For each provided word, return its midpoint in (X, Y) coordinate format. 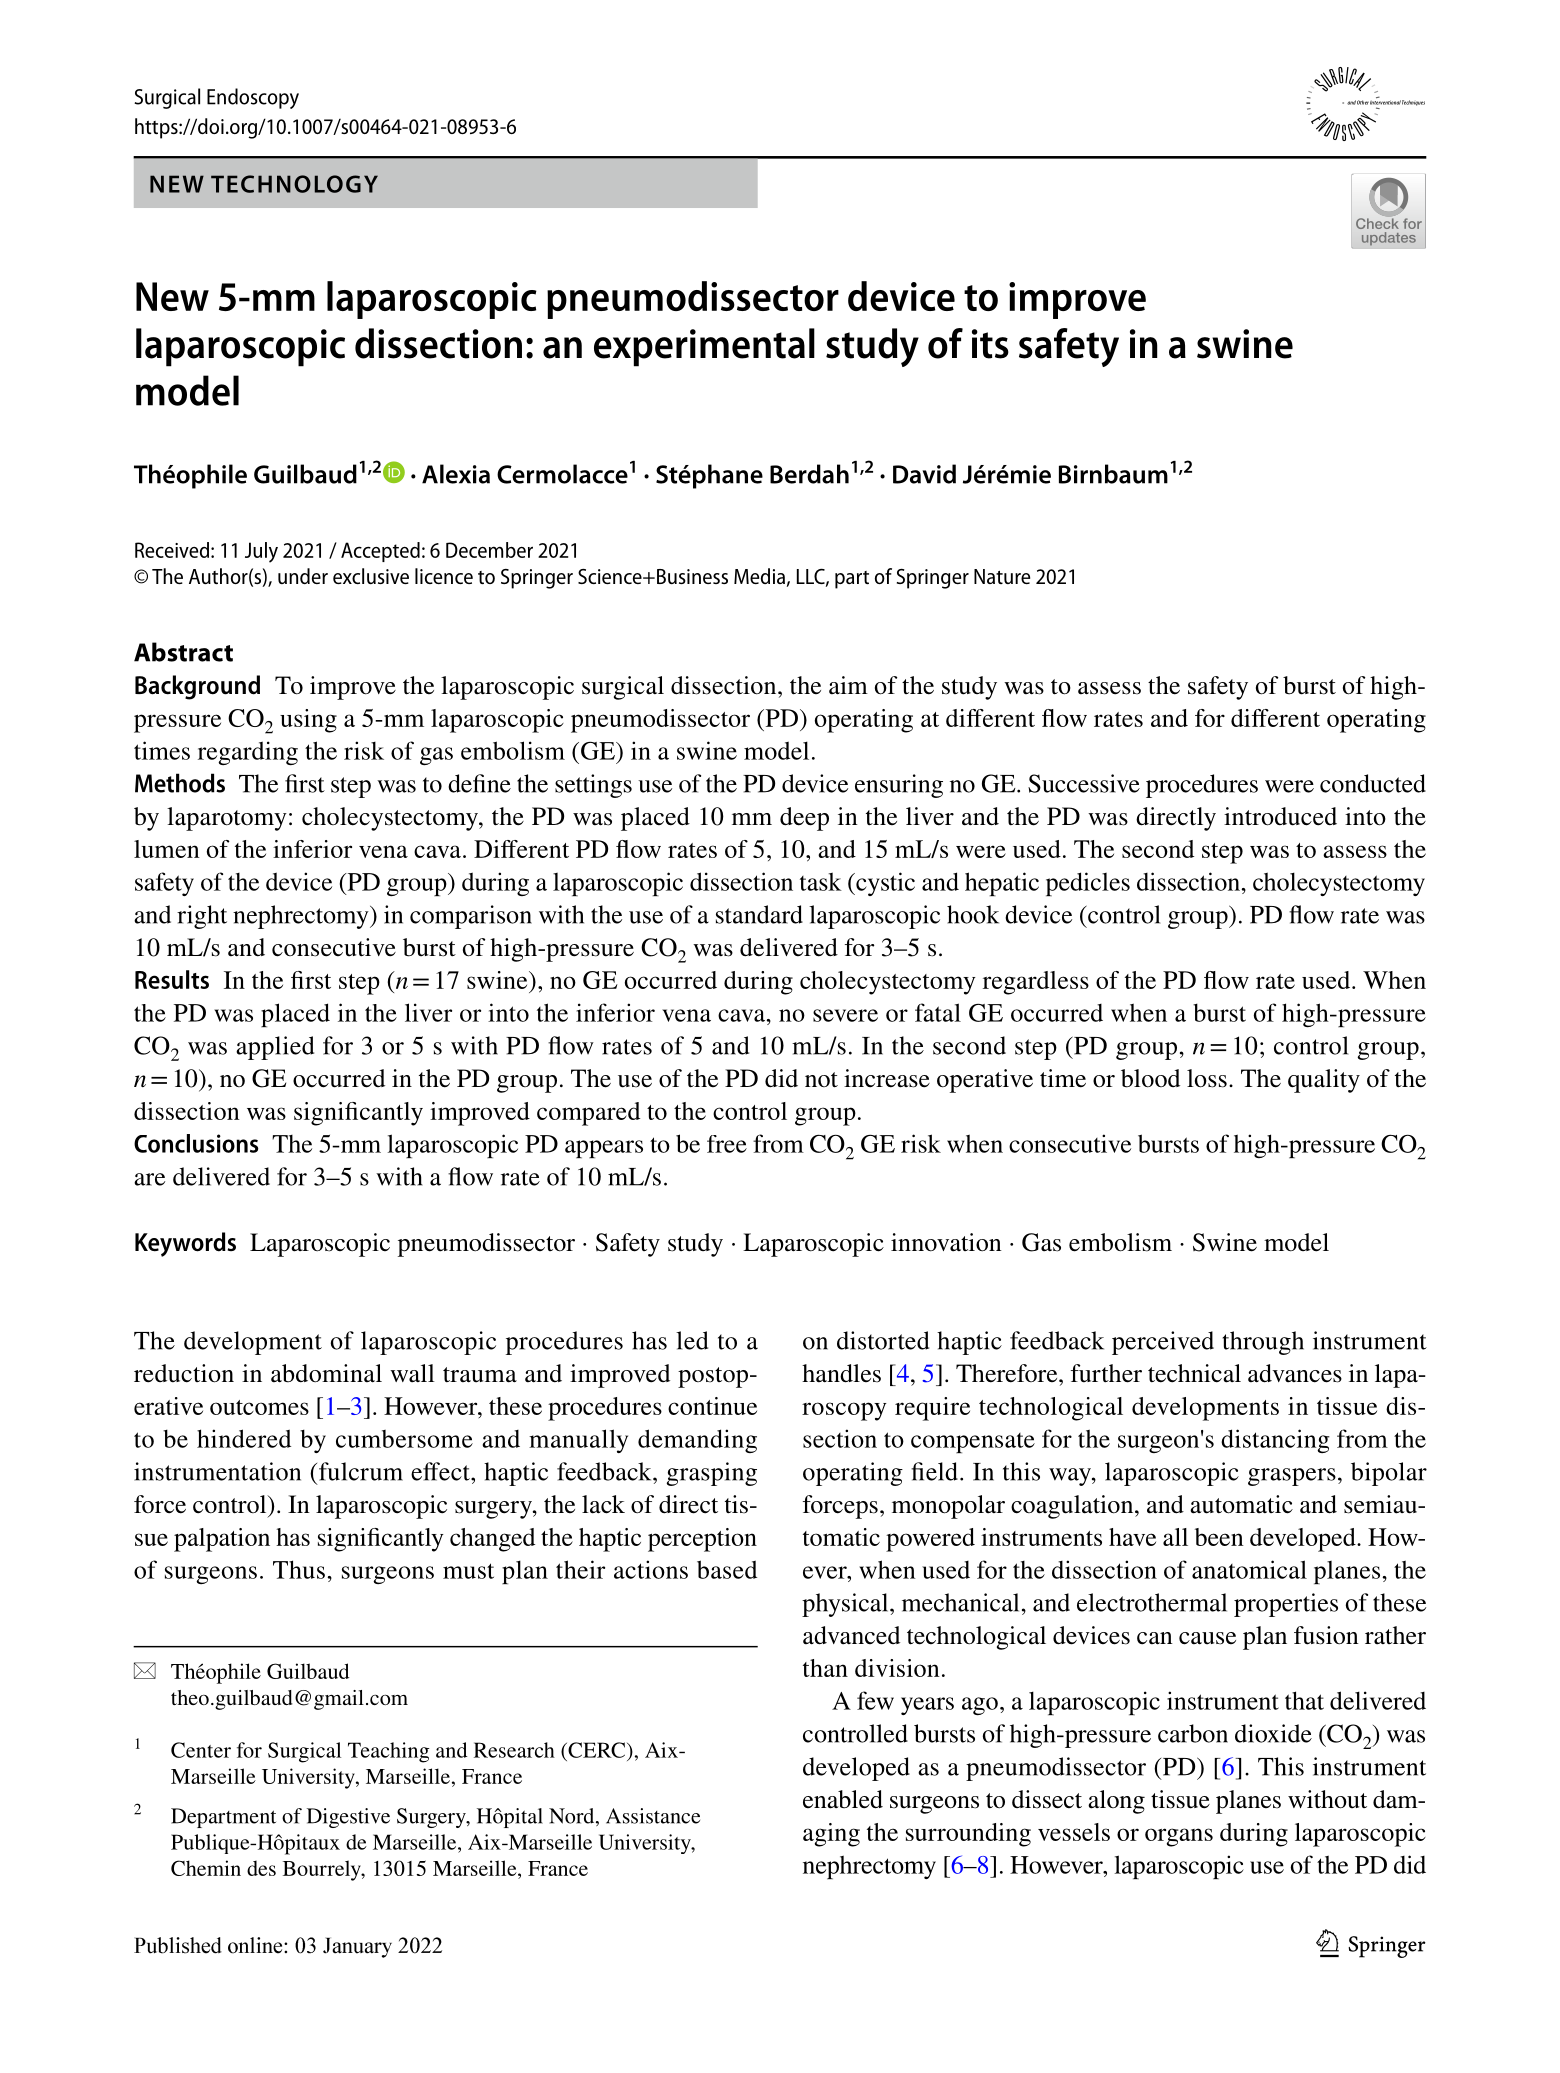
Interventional (1385, 102)
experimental (704, 347)
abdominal (326, 1373)
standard (759, 914)
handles (841, 1373)
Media (759, 576)
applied (275, 1048)
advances (1295, 1373)
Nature (1002, 576)
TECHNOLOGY (294, 184)
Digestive (348, 1818)
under (303, 576)
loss (1207, 1078)
